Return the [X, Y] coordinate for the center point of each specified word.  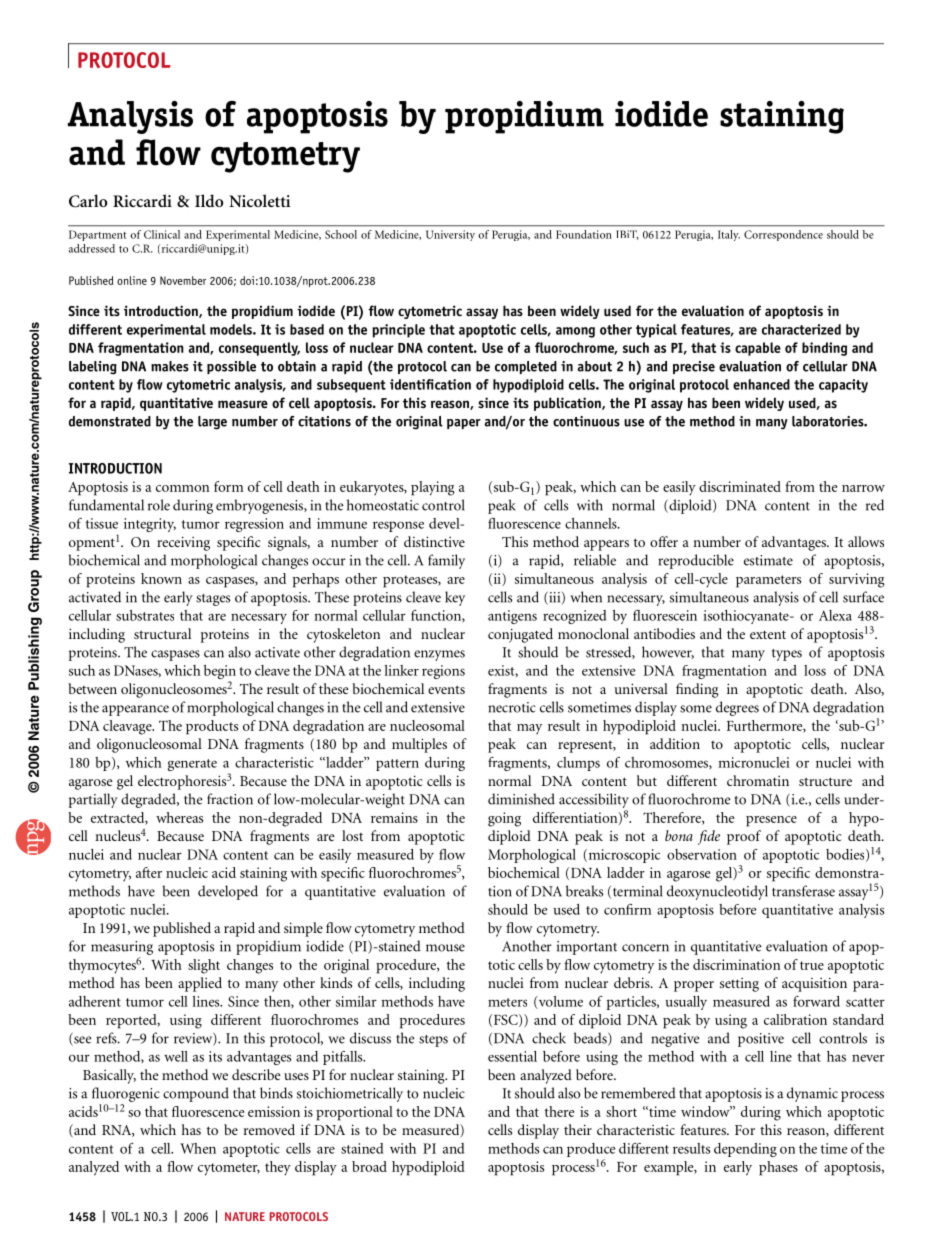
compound [196, 1094]
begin [220, 673]
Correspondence [783, 235]
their [578, 1129]
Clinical [162, 234]
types [787, 655]
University [450, 235]
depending [745, 1150]
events [446, 689]
